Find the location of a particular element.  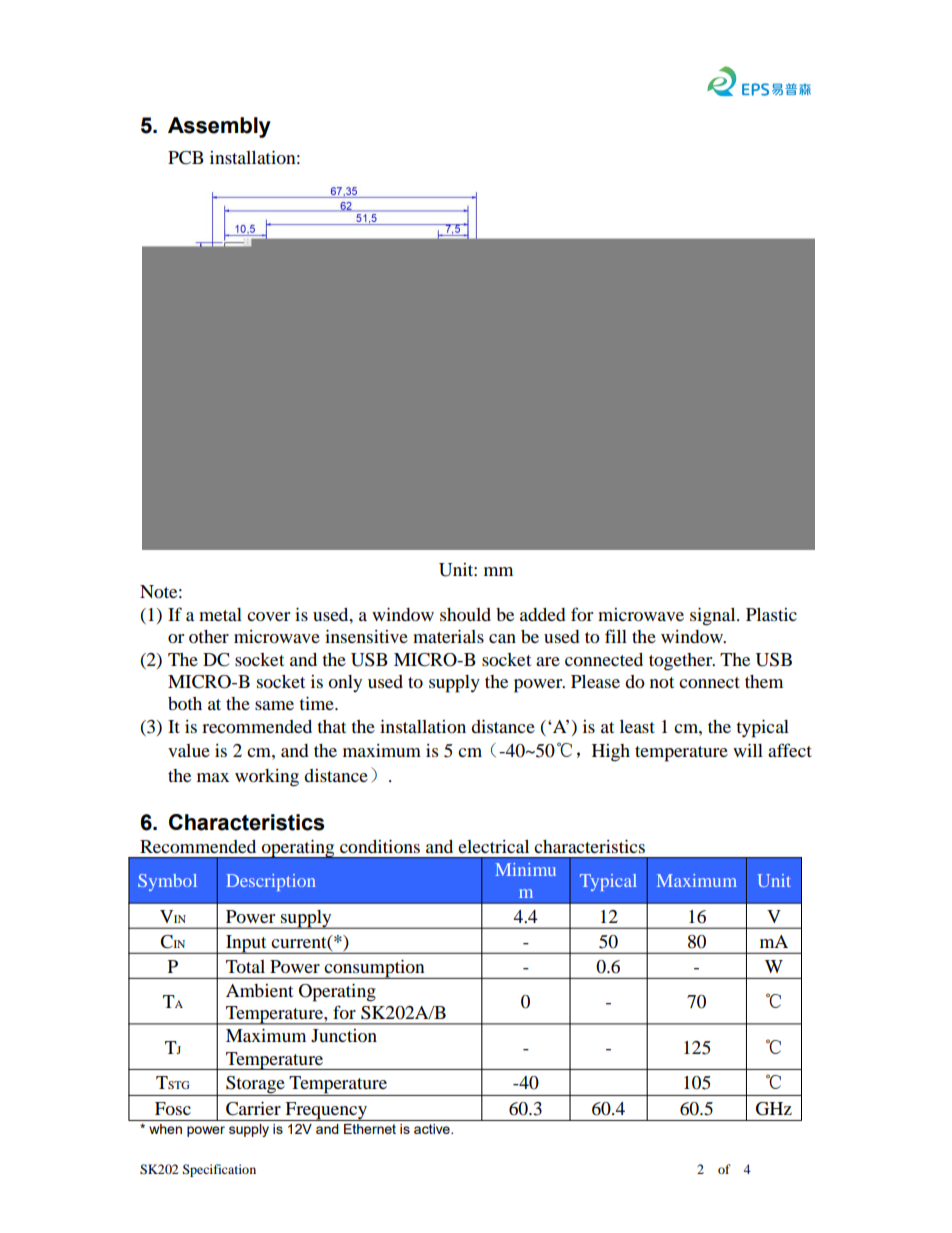

working is located at coordinates (267, 778).
